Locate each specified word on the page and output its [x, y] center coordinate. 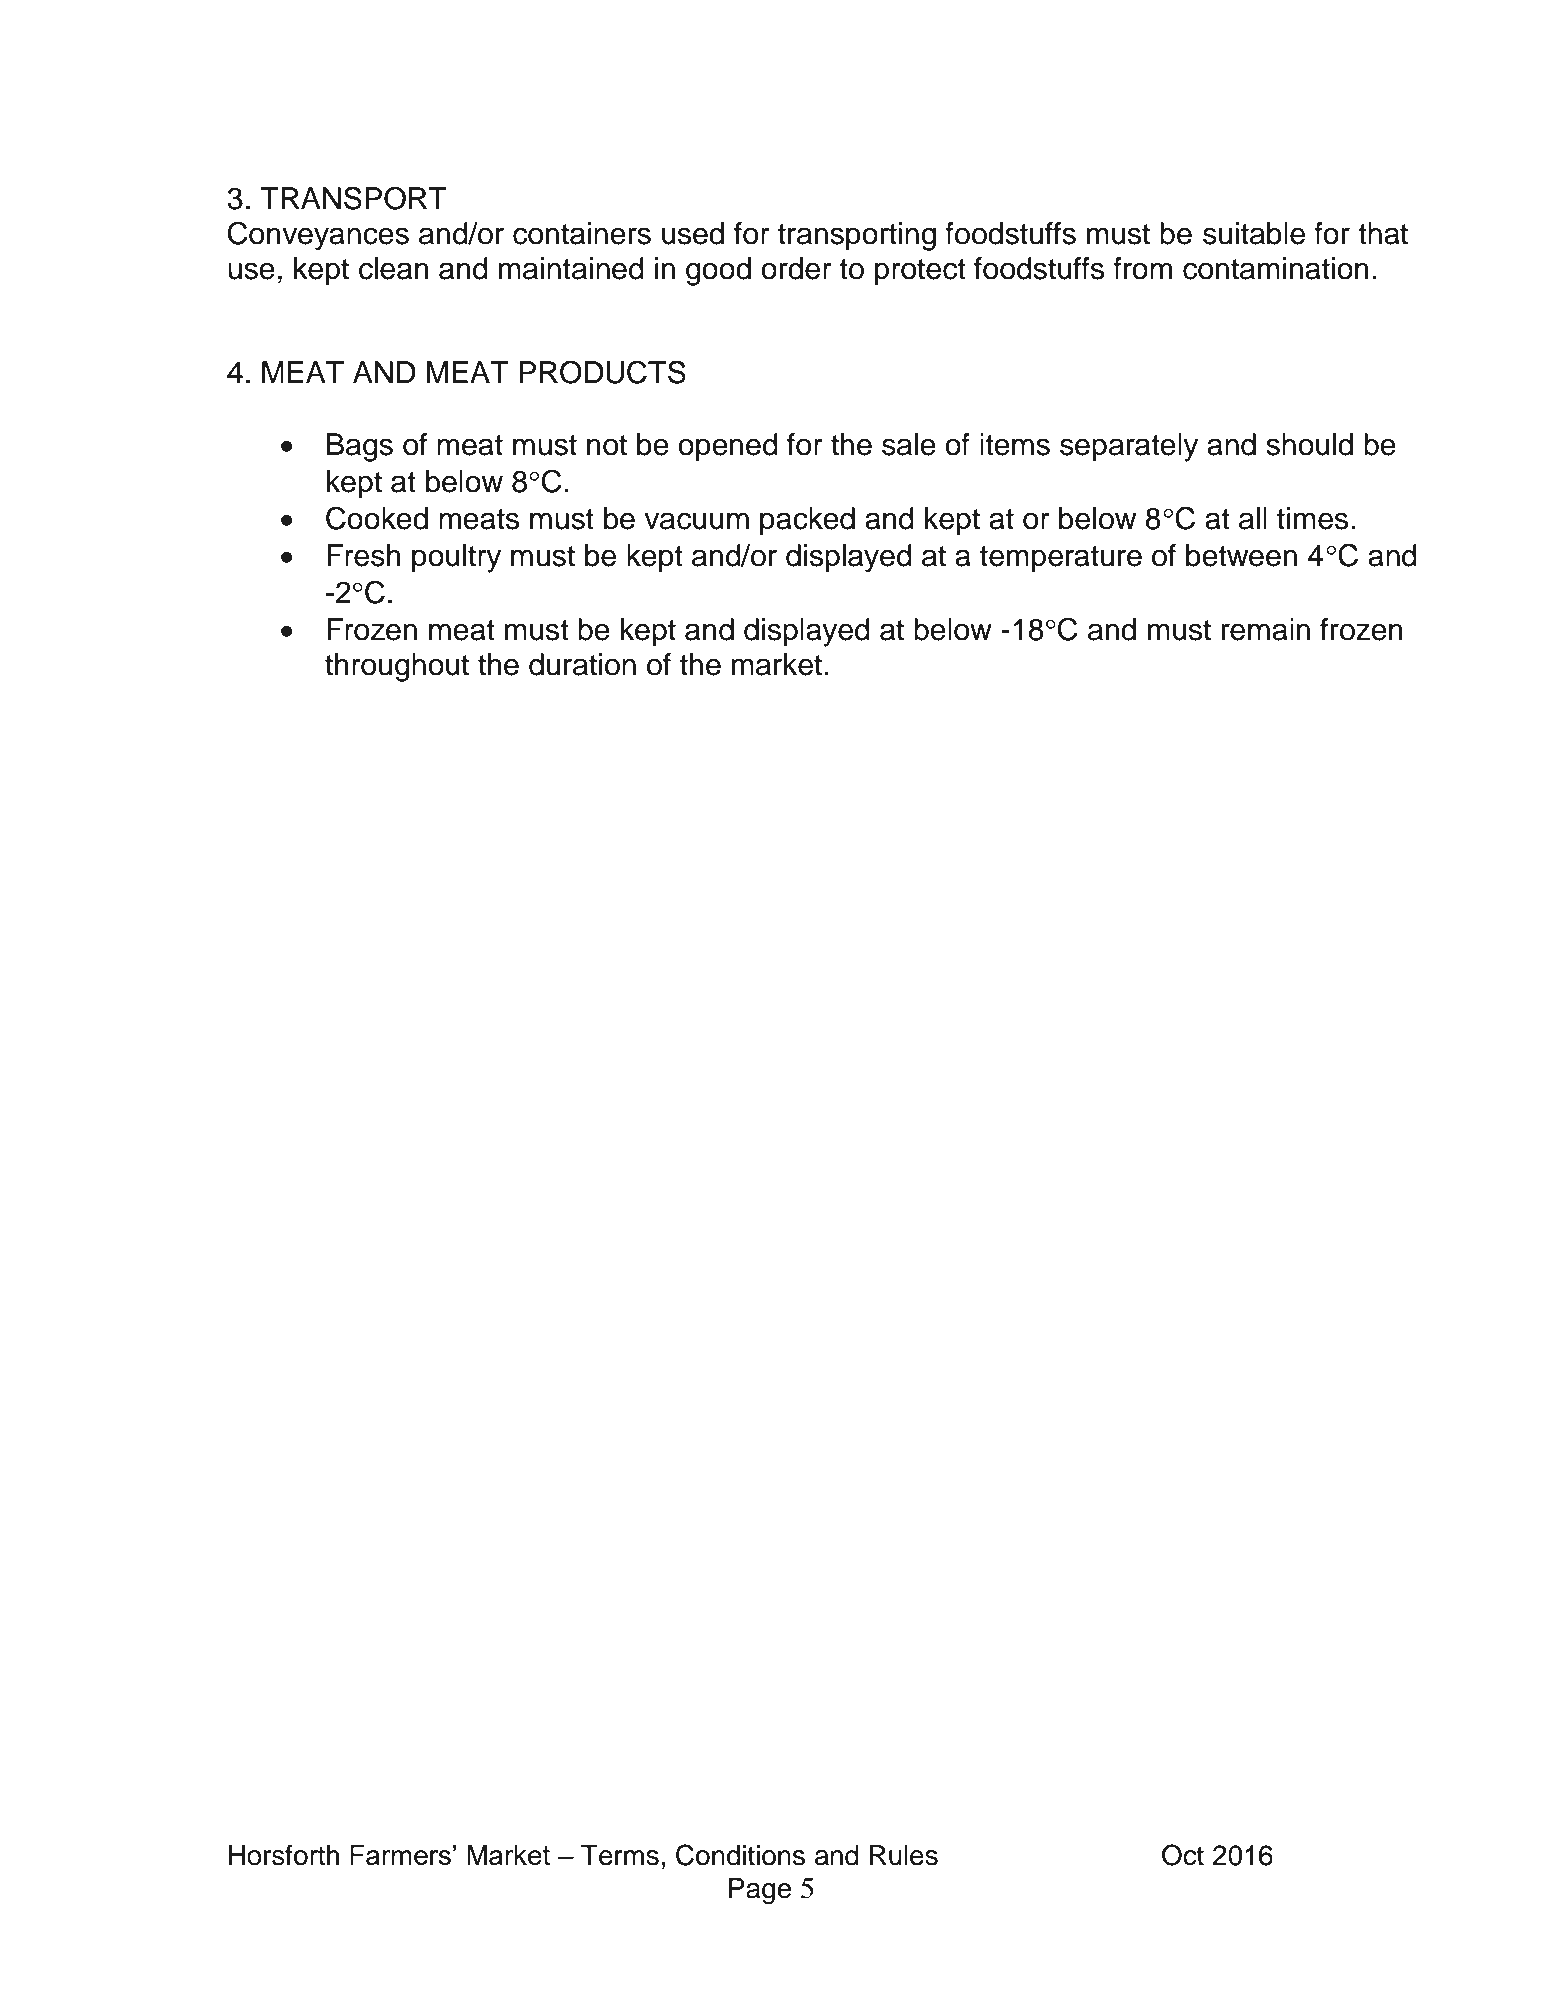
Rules [904, 1855]
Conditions [740, 1855]
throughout [397, 667]
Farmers [400, 1855]
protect [920, 272]
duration [582, 664]
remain [1266, 629]
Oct [1183, 1855]
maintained [571, 268]
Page [760, 1891]
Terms [620, 1855]
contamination [1276, 268]
